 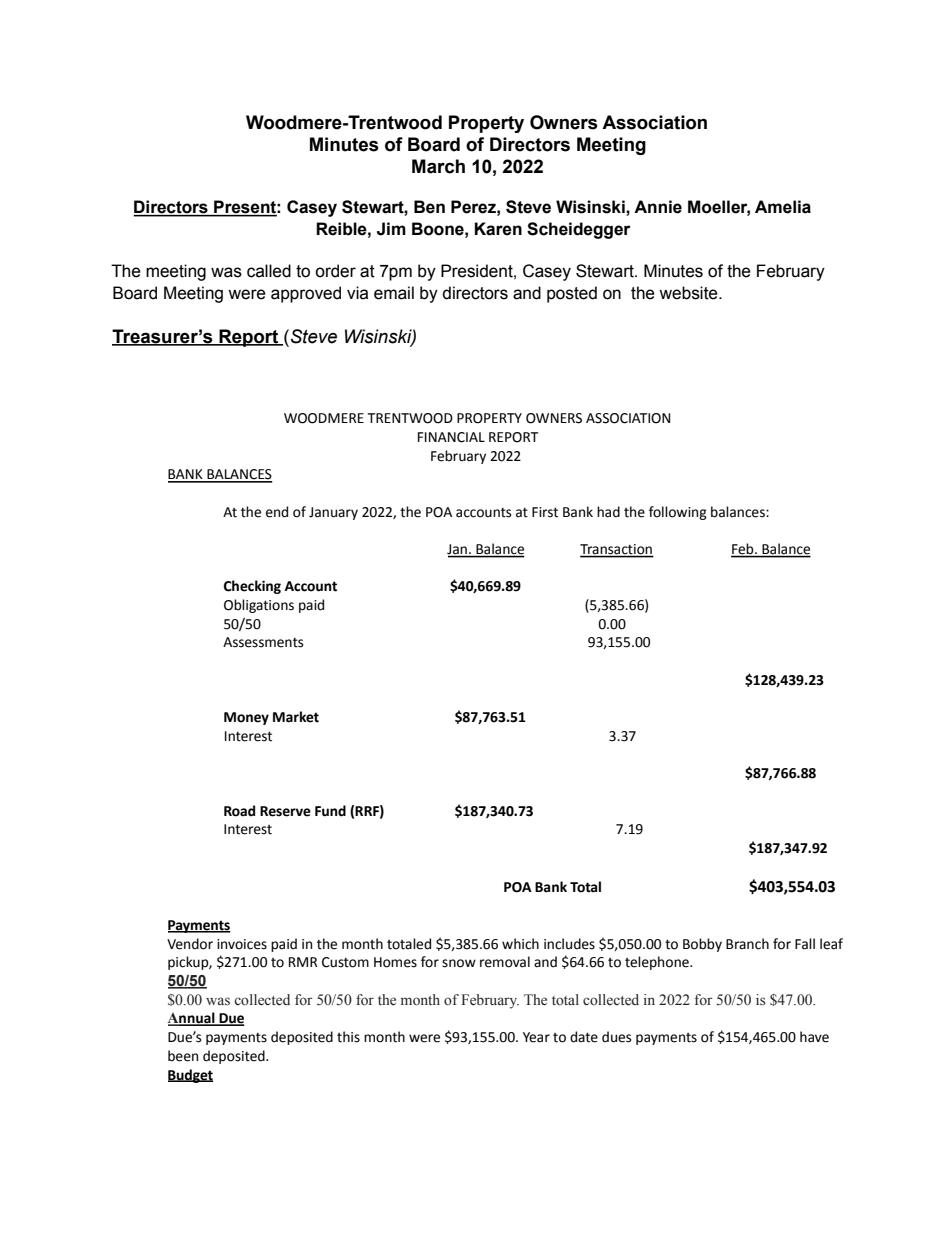 What do you see at coordinates (608, 512) in the screenshot?
I see `had` at bounding box center [608, 512].
